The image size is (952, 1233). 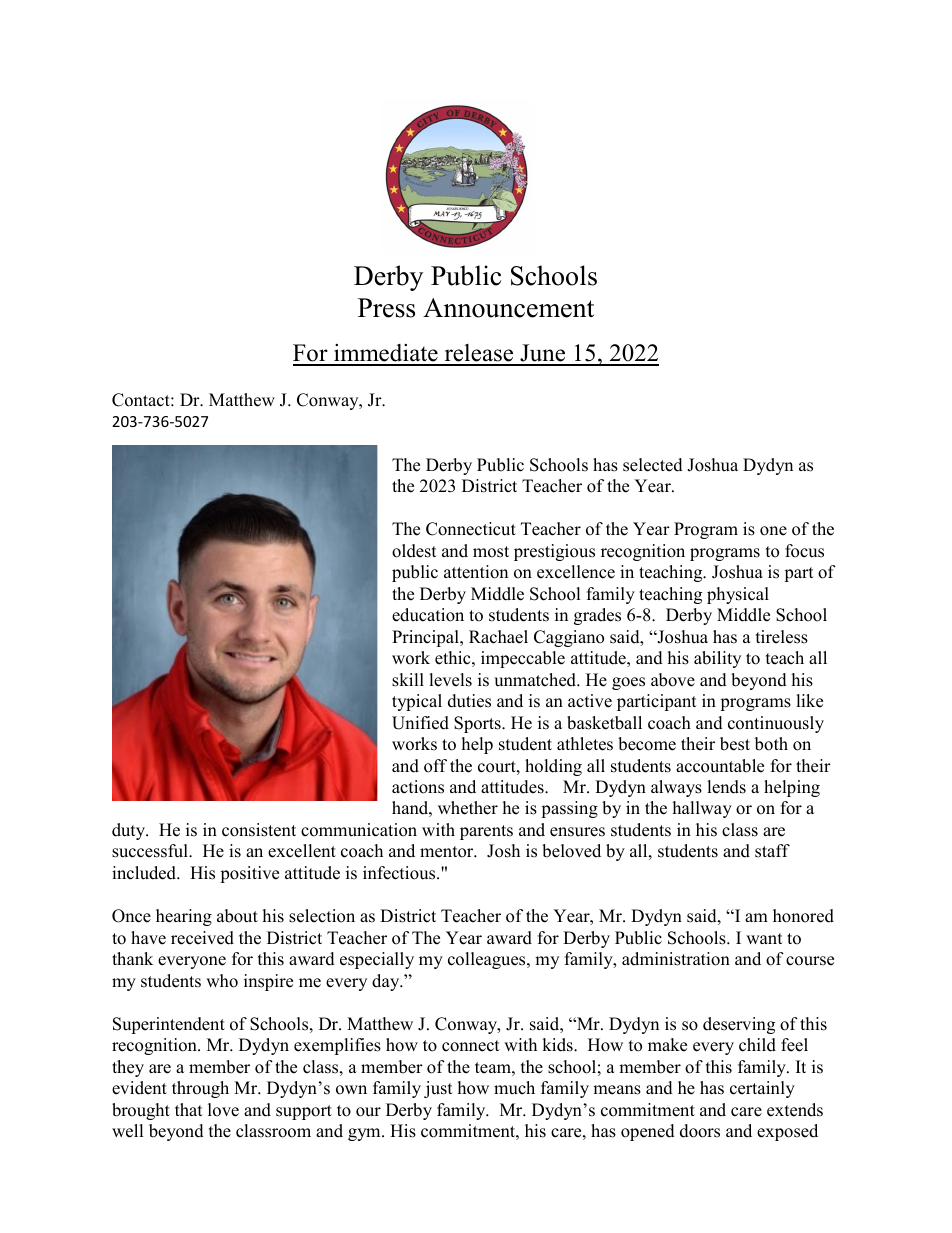 I want to click on oldest, so click(x=414, y=551).
